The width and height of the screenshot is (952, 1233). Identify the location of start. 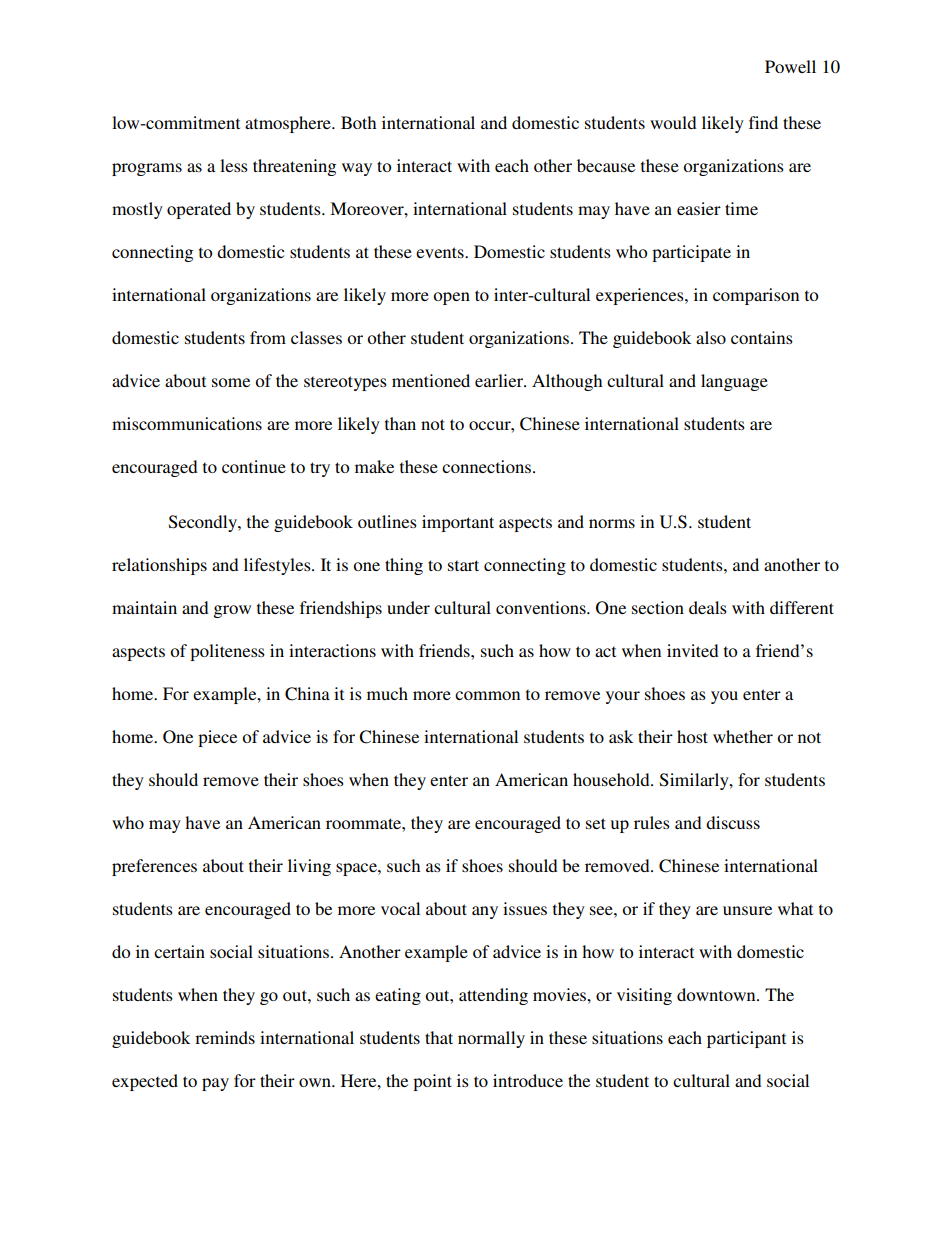
(463, 565).
